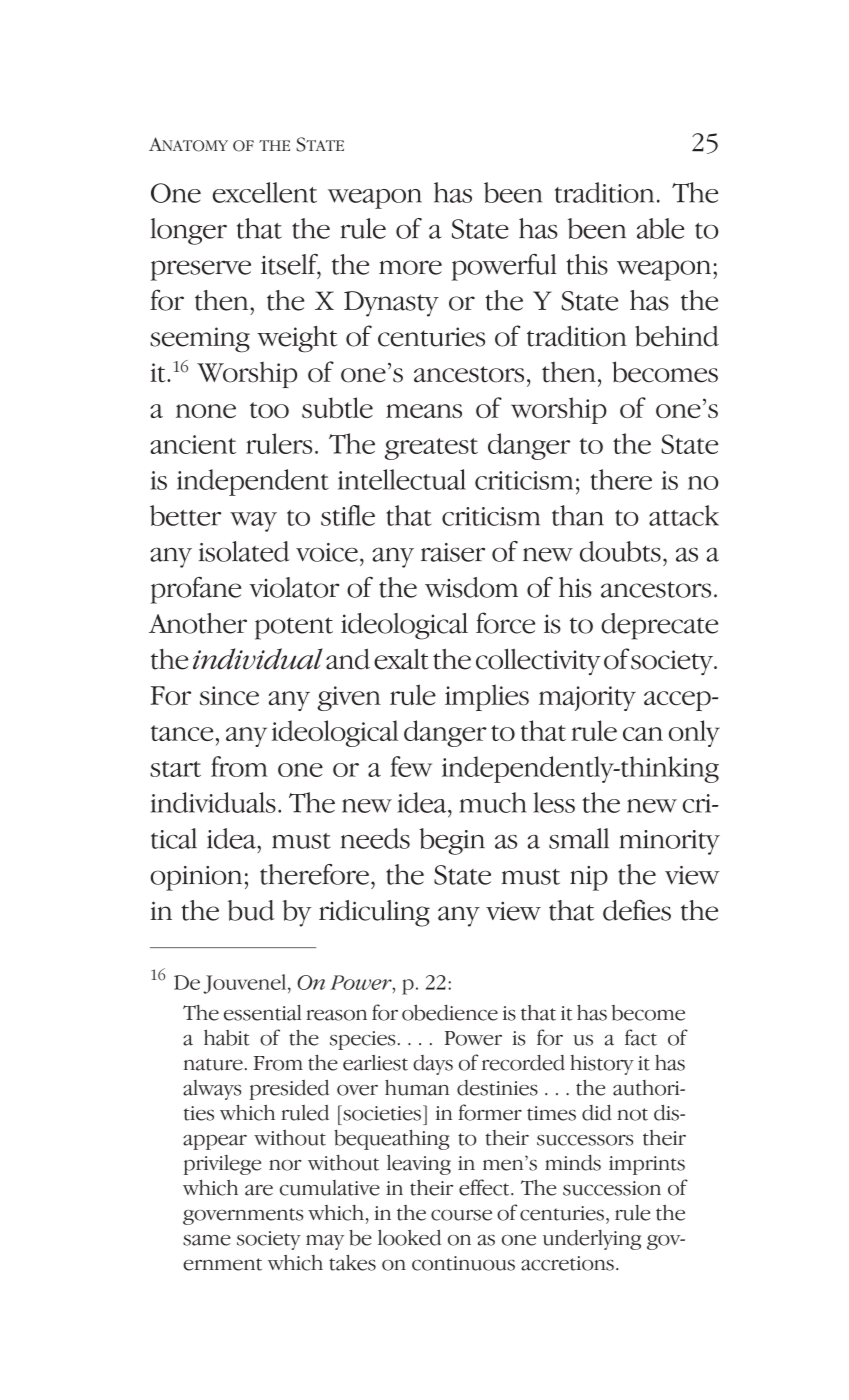  I want to click on greatest, so click(431, 449).
